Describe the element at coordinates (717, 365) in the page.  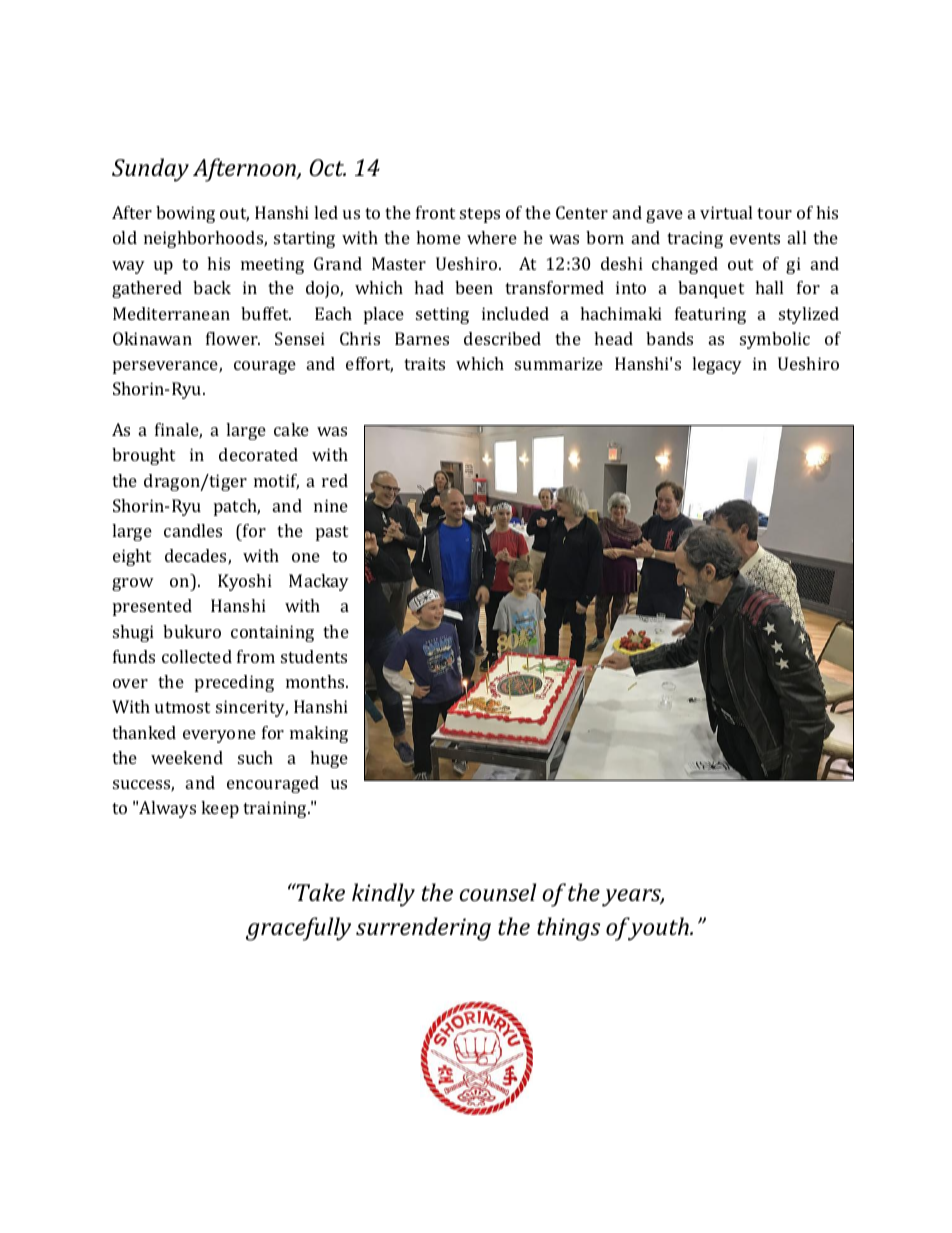
I see `legacy` at that location.
